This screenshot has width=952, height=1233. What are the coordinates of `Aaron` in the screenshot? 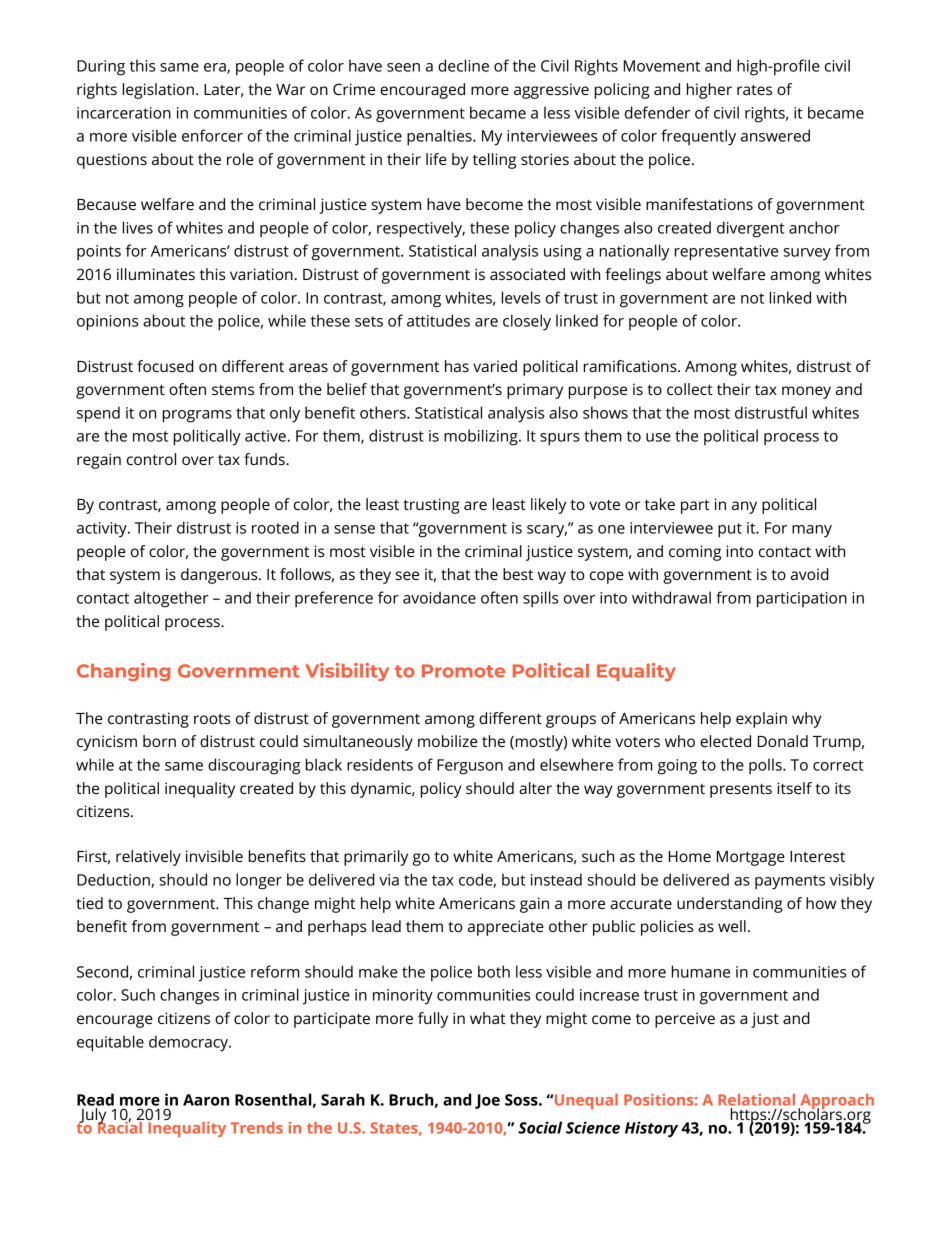 It's located at (206, 1100).
